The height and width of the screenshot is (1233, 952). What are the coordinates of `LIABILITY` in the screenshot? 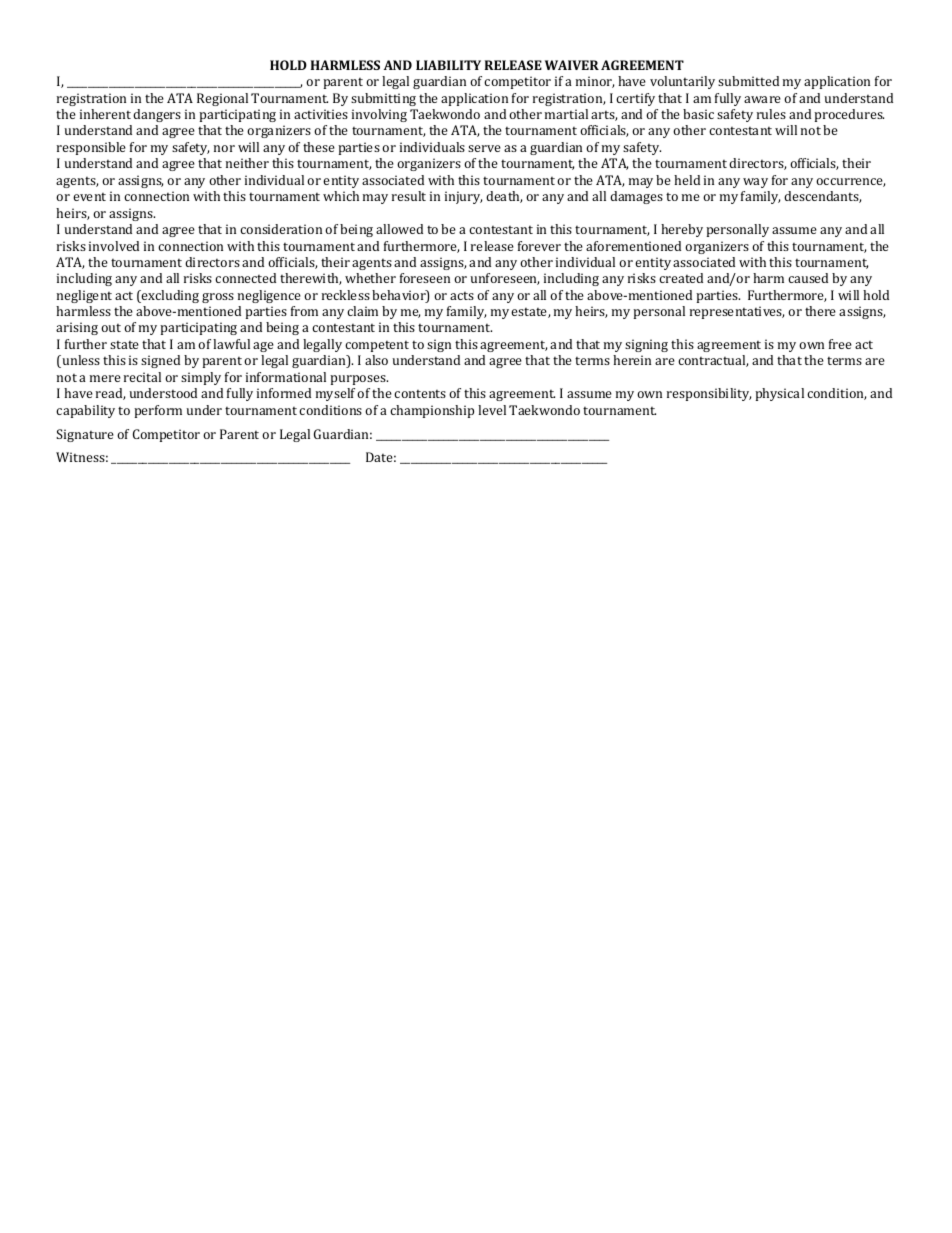 It's located at (448, 65).
